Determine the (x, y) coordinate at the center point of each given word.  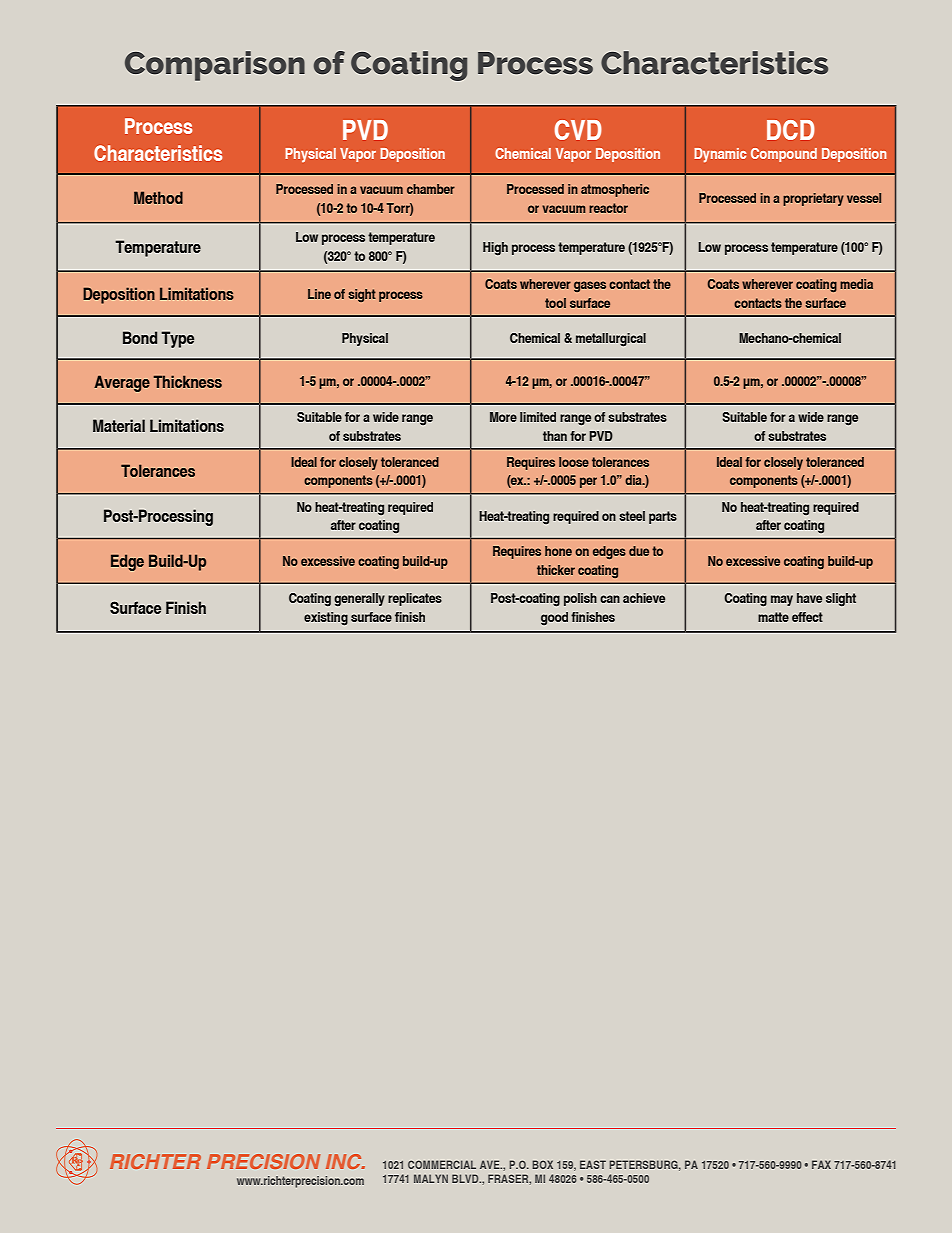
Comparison (215, 66)
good (554, 619)
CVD (578, 130)
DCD (791, 130)
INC (345, 1161)
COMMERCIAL (442, 1164)
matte (773, 617)
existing (326, 619)
